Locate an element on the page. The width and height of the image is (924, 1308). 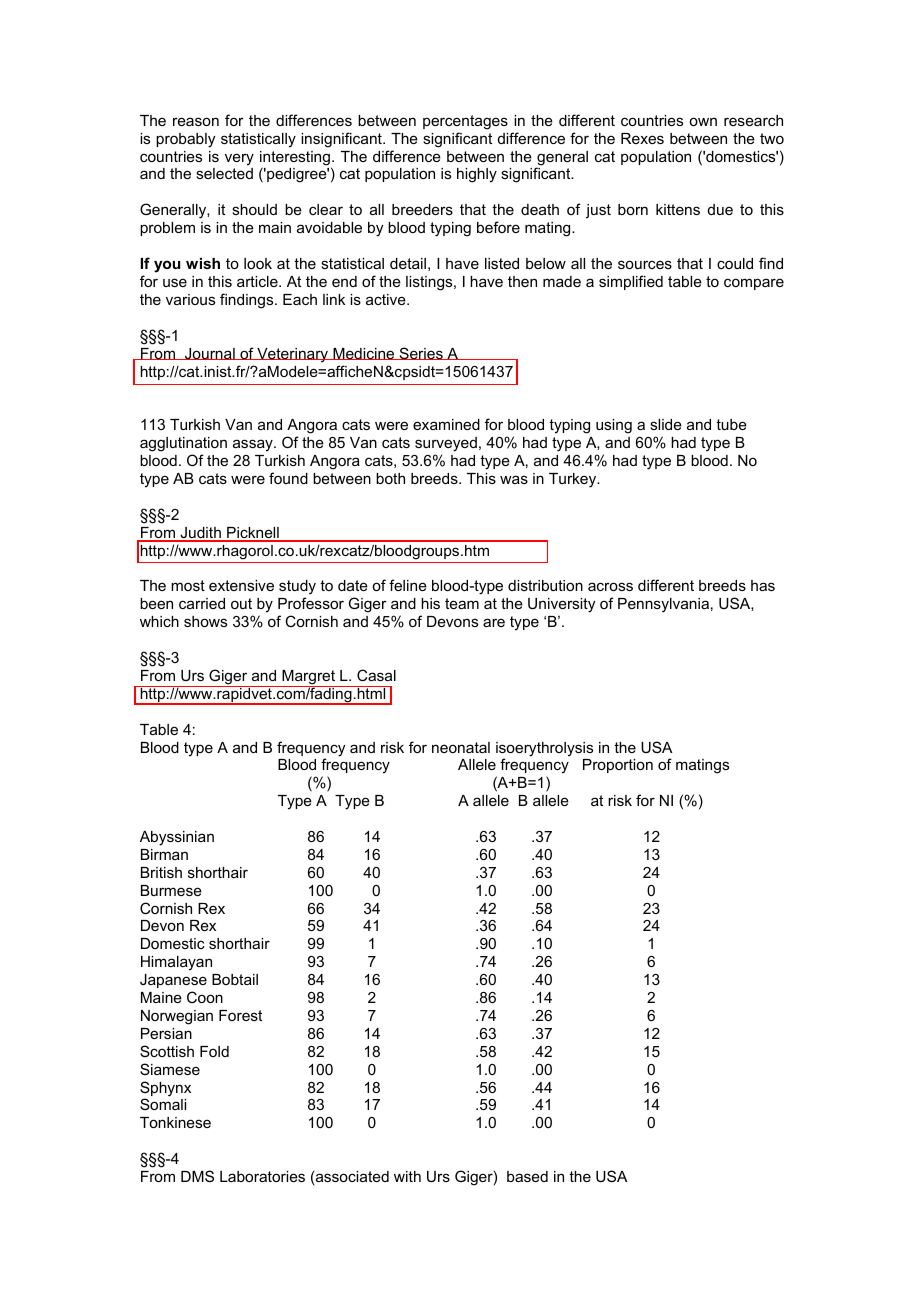
has is located at coordinates (763, 585).
